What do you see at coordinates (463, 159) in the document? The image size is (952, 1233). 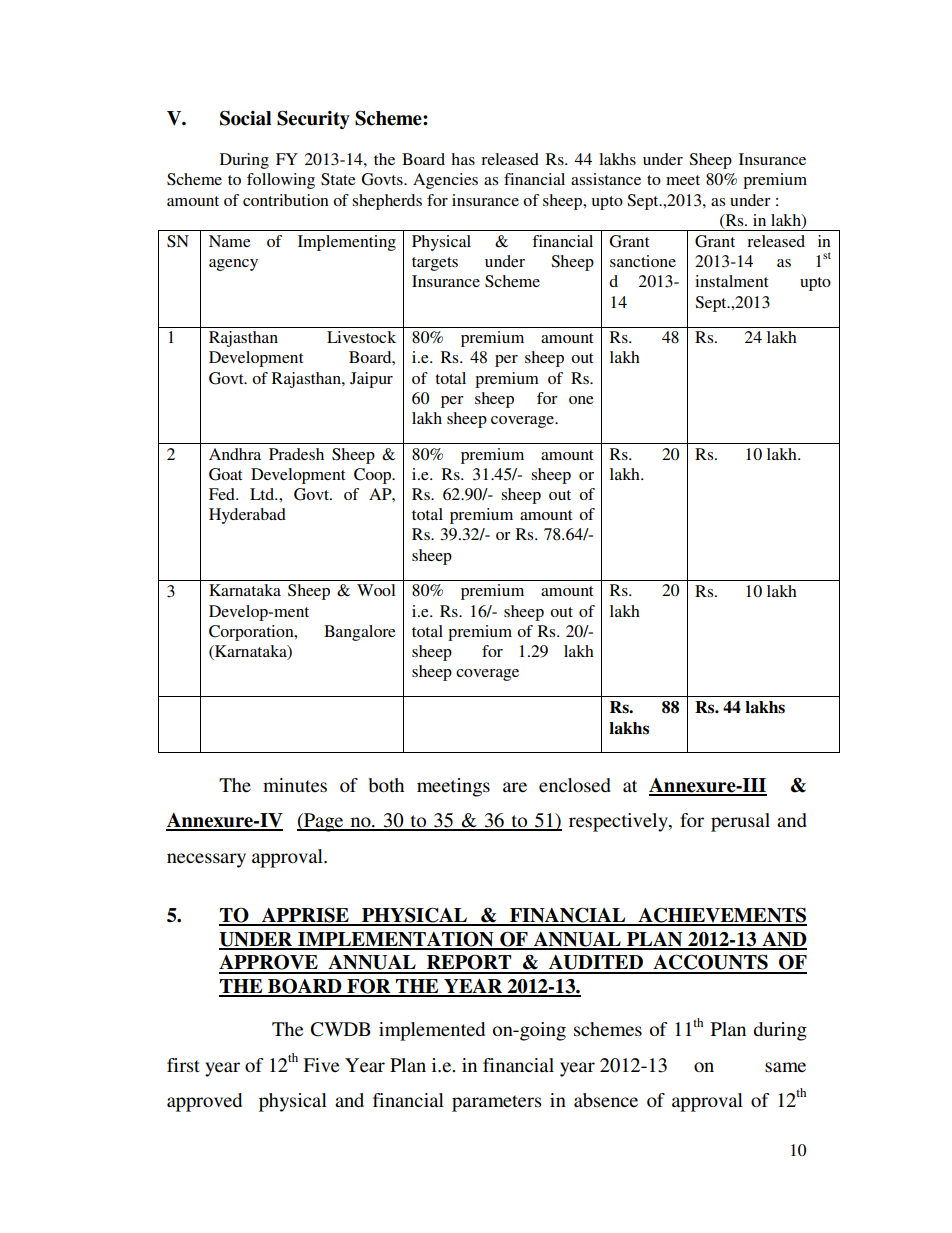 I see `has` at bounding box center [463, 159].
